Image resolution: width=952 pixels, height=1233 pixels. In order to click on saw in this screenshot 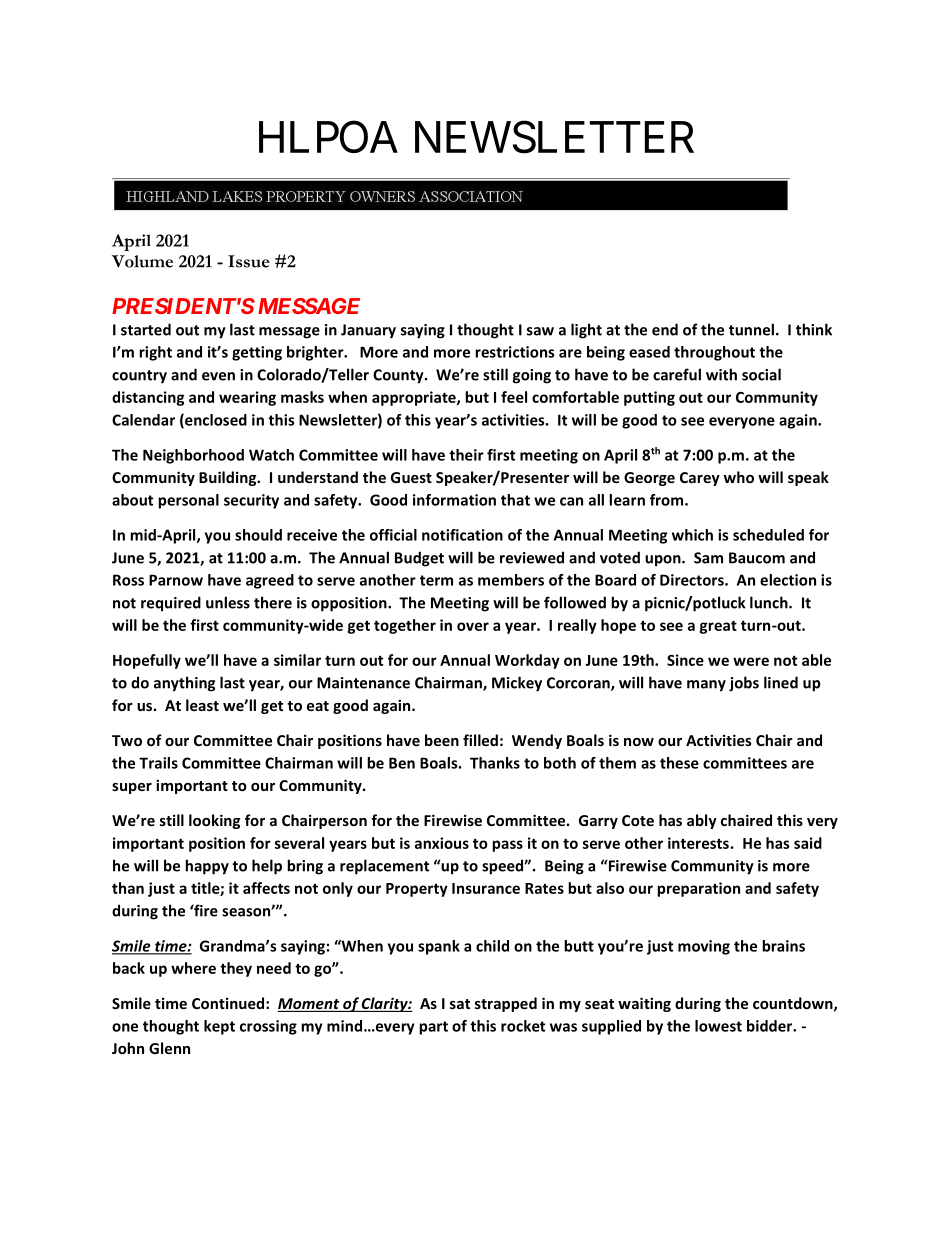, I will do `click(540, 331)`.
